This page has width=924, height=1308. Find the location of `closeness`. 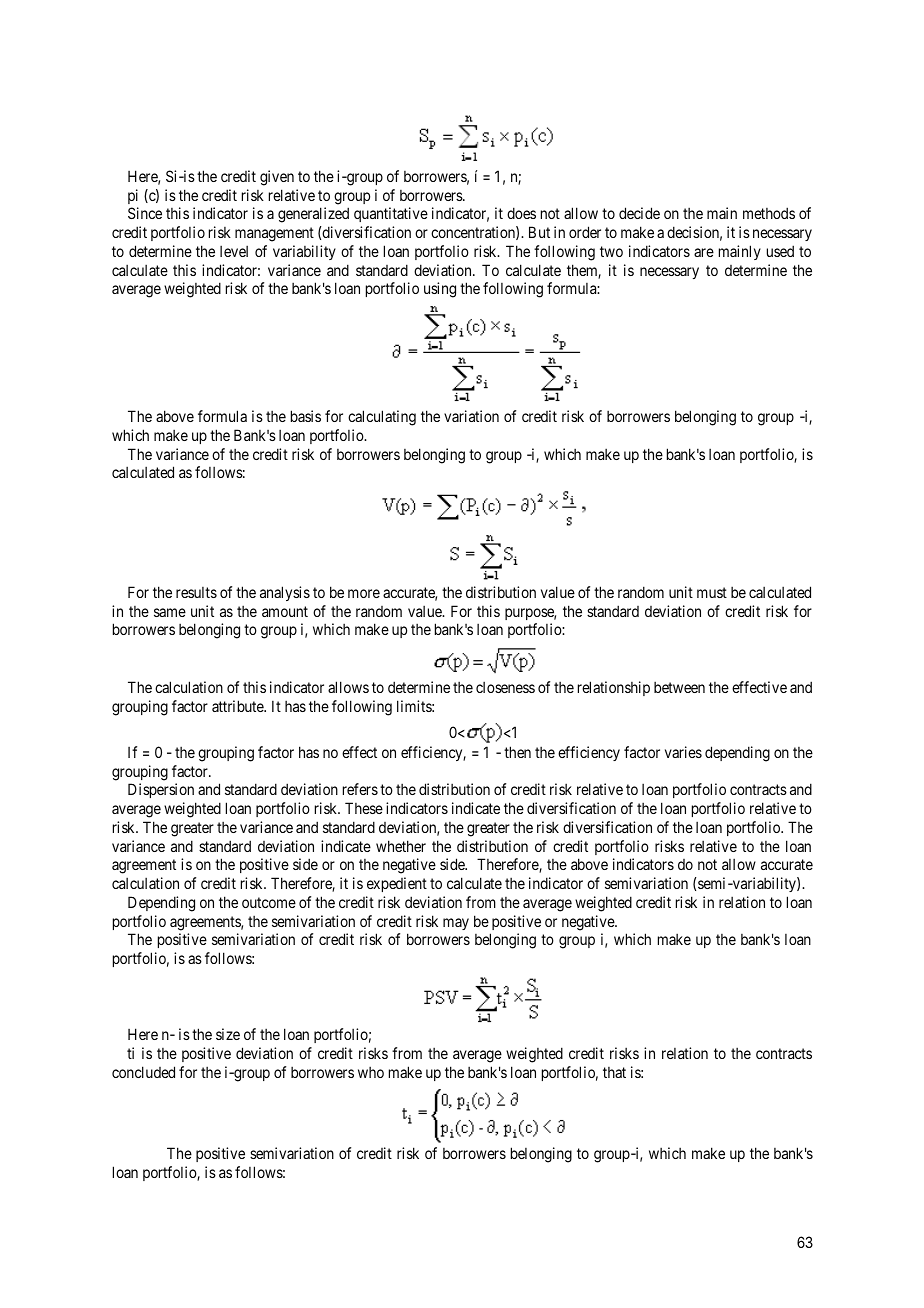

closeness is located at coordinates (505, 687).
